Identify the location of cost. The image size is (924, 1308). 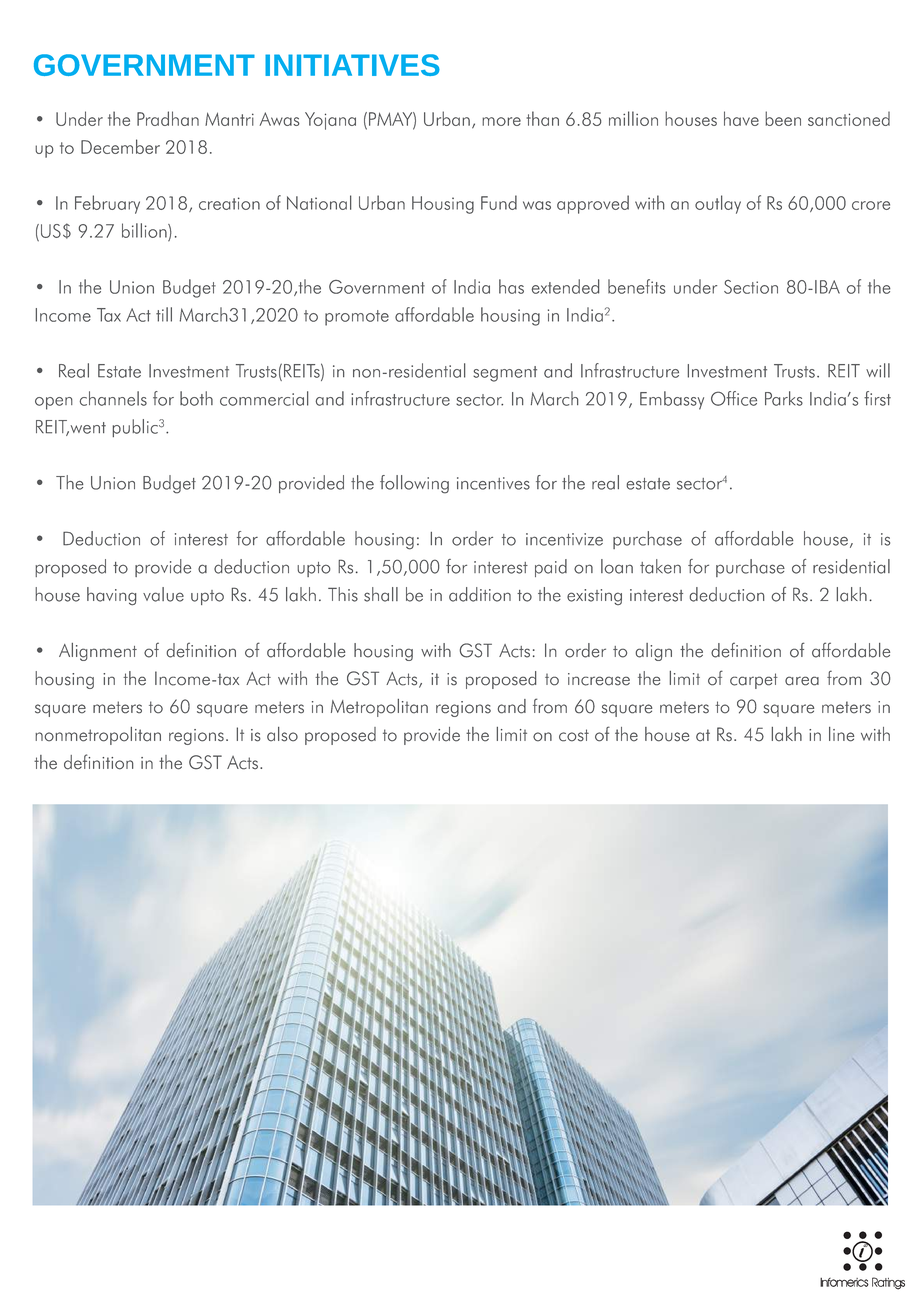
(574, 735).
